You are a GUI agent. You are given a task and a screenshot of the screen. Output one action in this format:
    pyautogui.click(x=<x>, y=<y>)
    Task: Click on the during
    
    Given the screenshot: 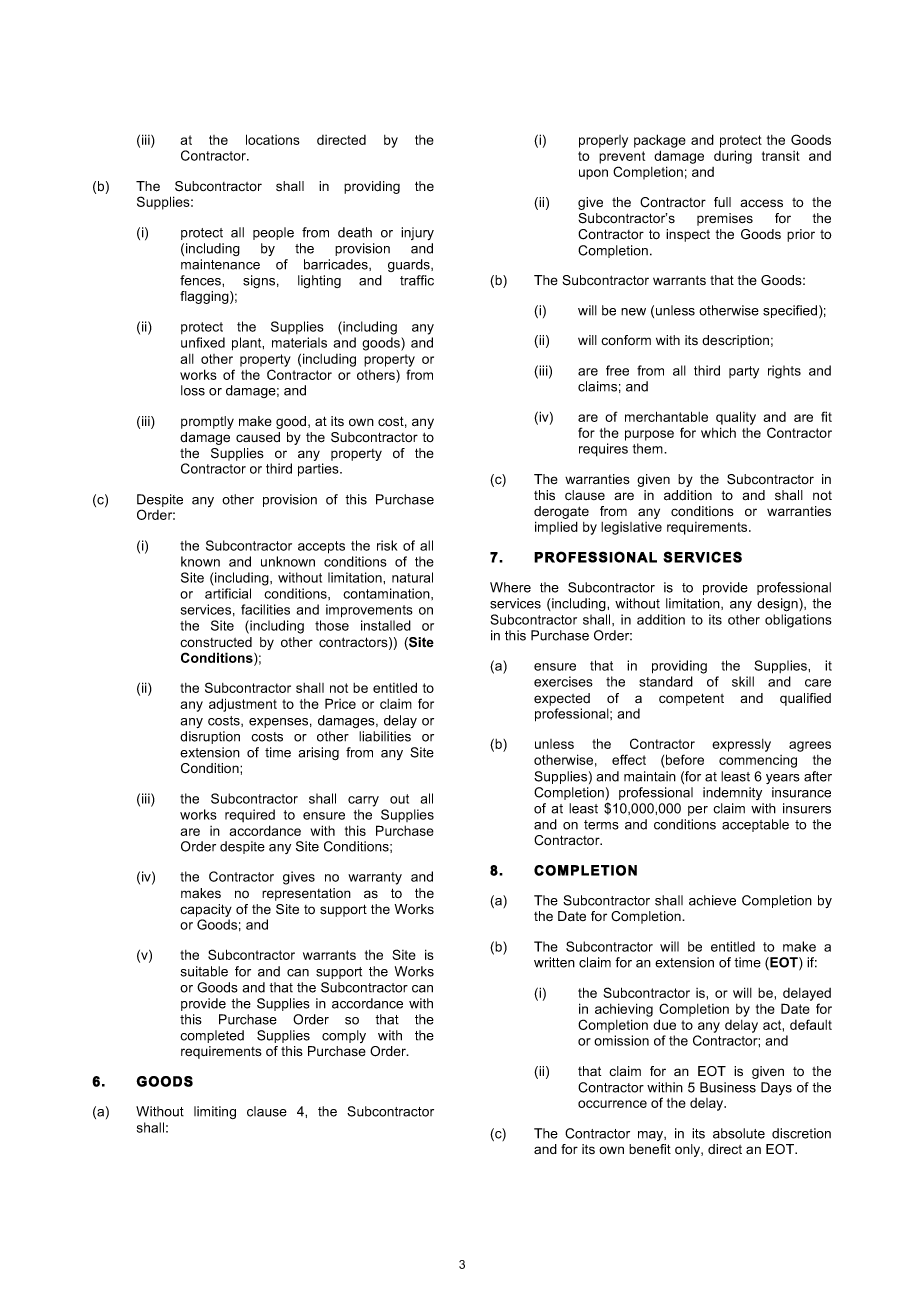 What is the action you would take?
    pyautogui.click(x=733, y=157)
